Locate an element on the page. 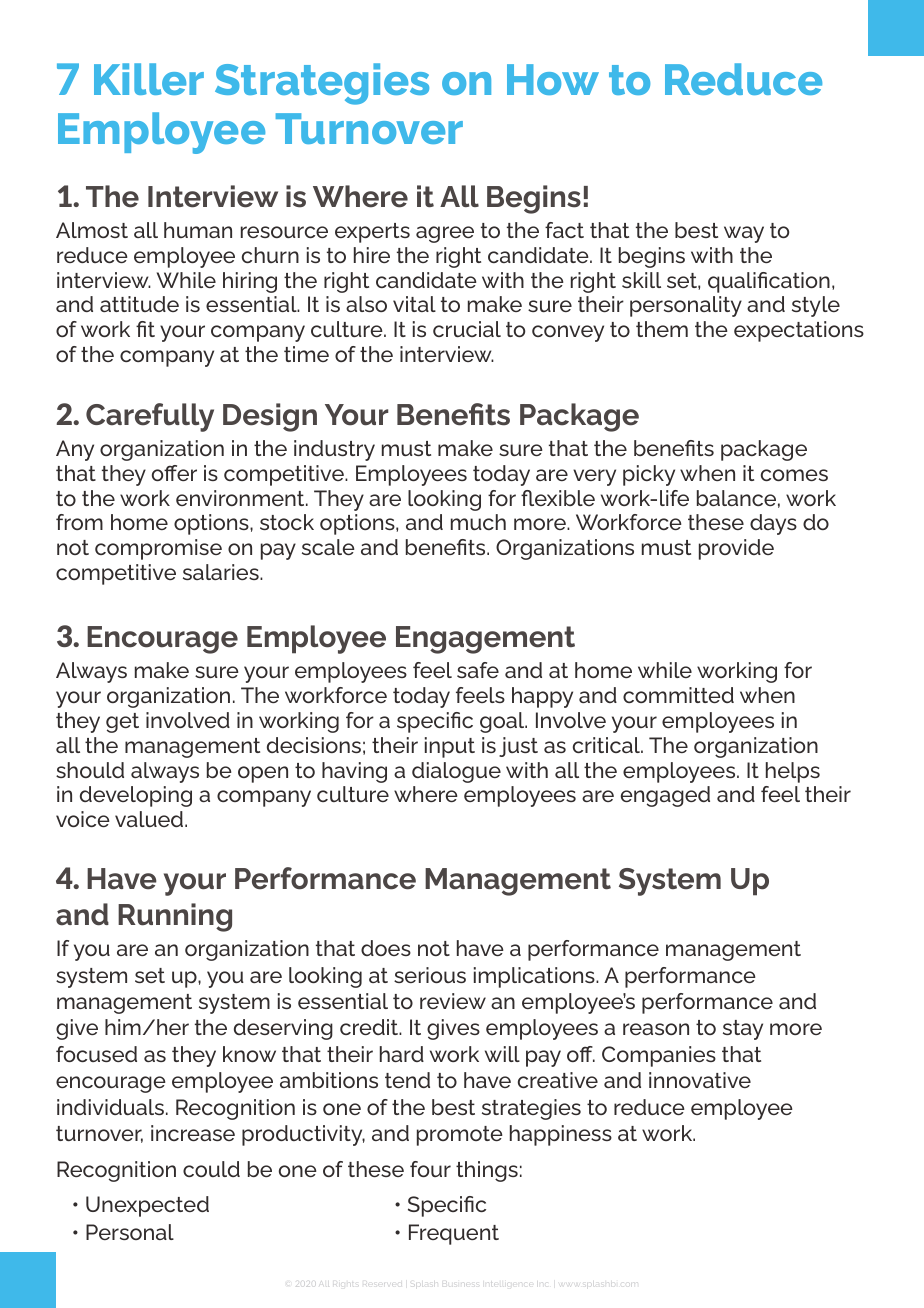 The width and height of the image is (924, 1308). qualification is located at coordinates (769, 282).
